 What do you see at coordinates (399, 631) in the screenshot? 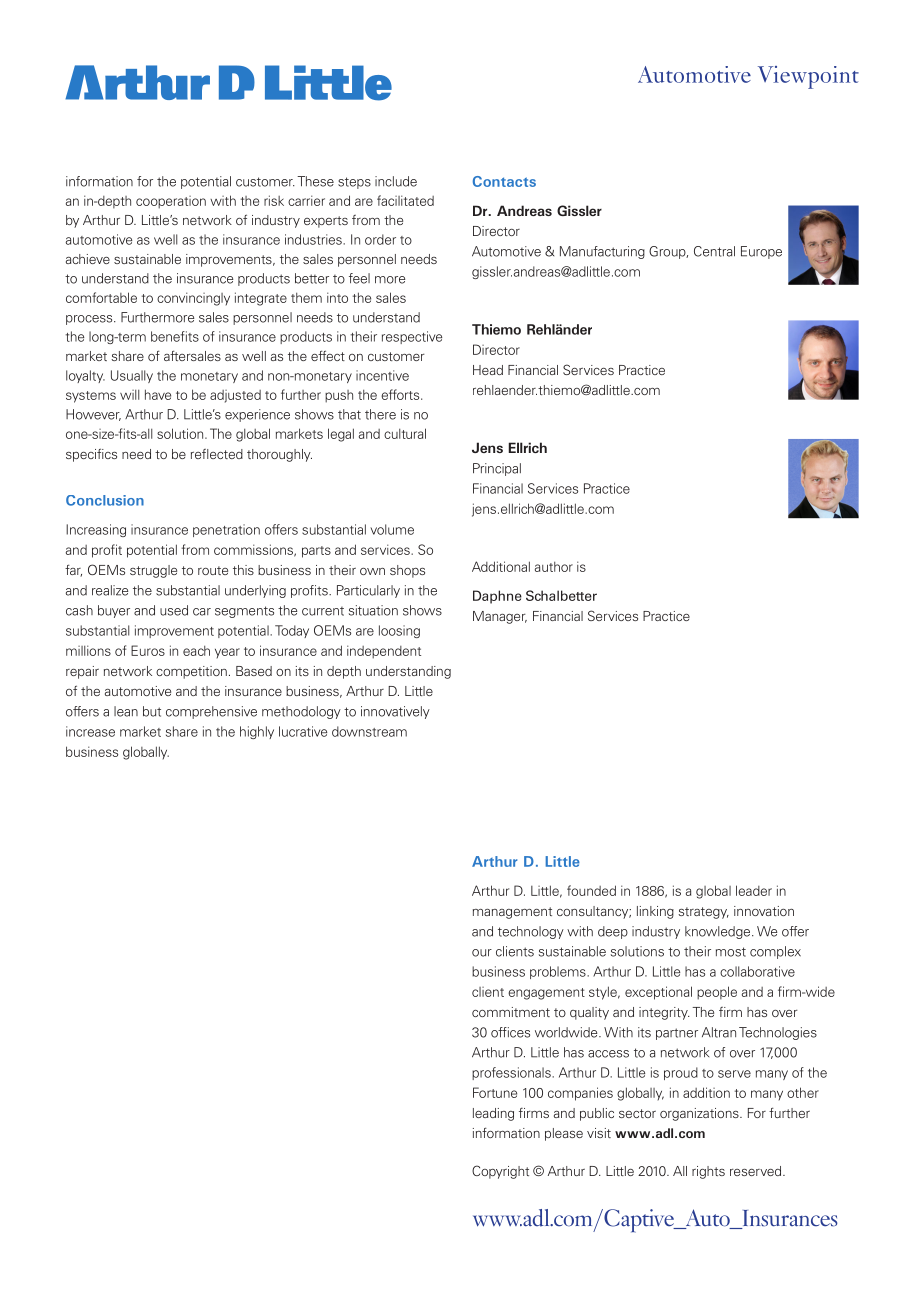
I see `loosing` at bounding box center [399, 631].
